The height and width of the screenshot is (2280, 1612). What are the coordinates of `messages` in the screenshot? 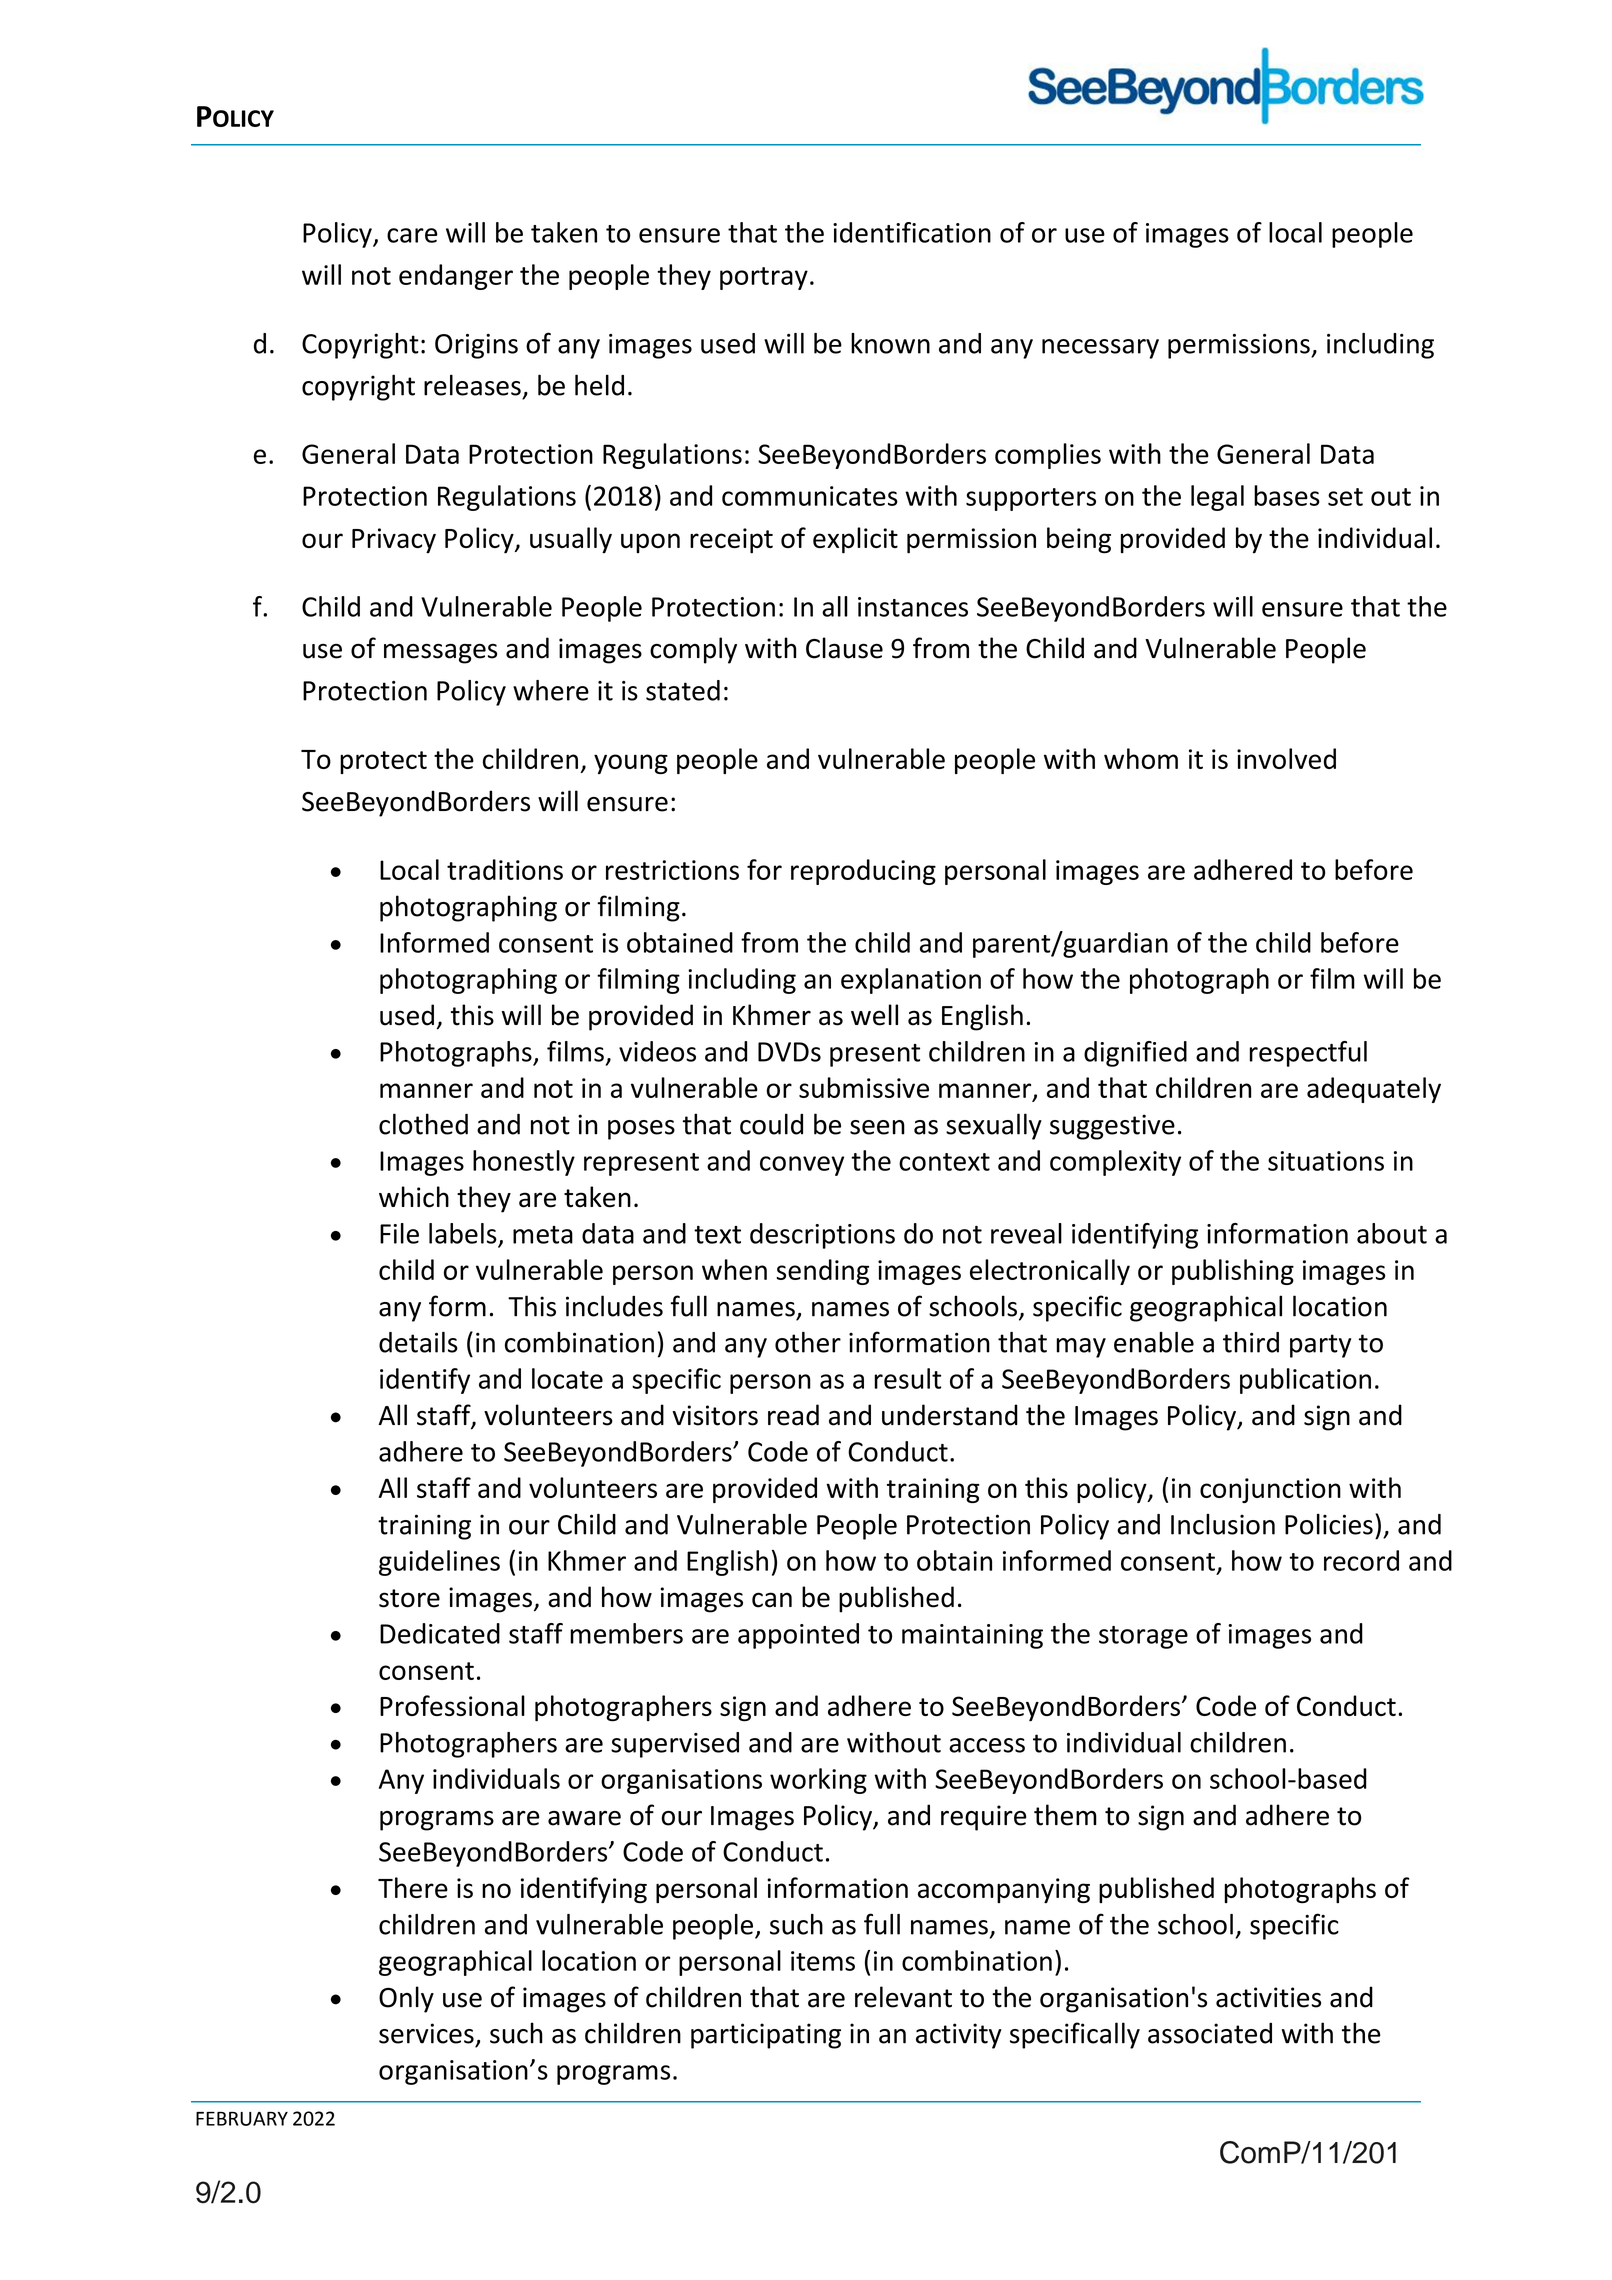 It's located at (440, 653).
